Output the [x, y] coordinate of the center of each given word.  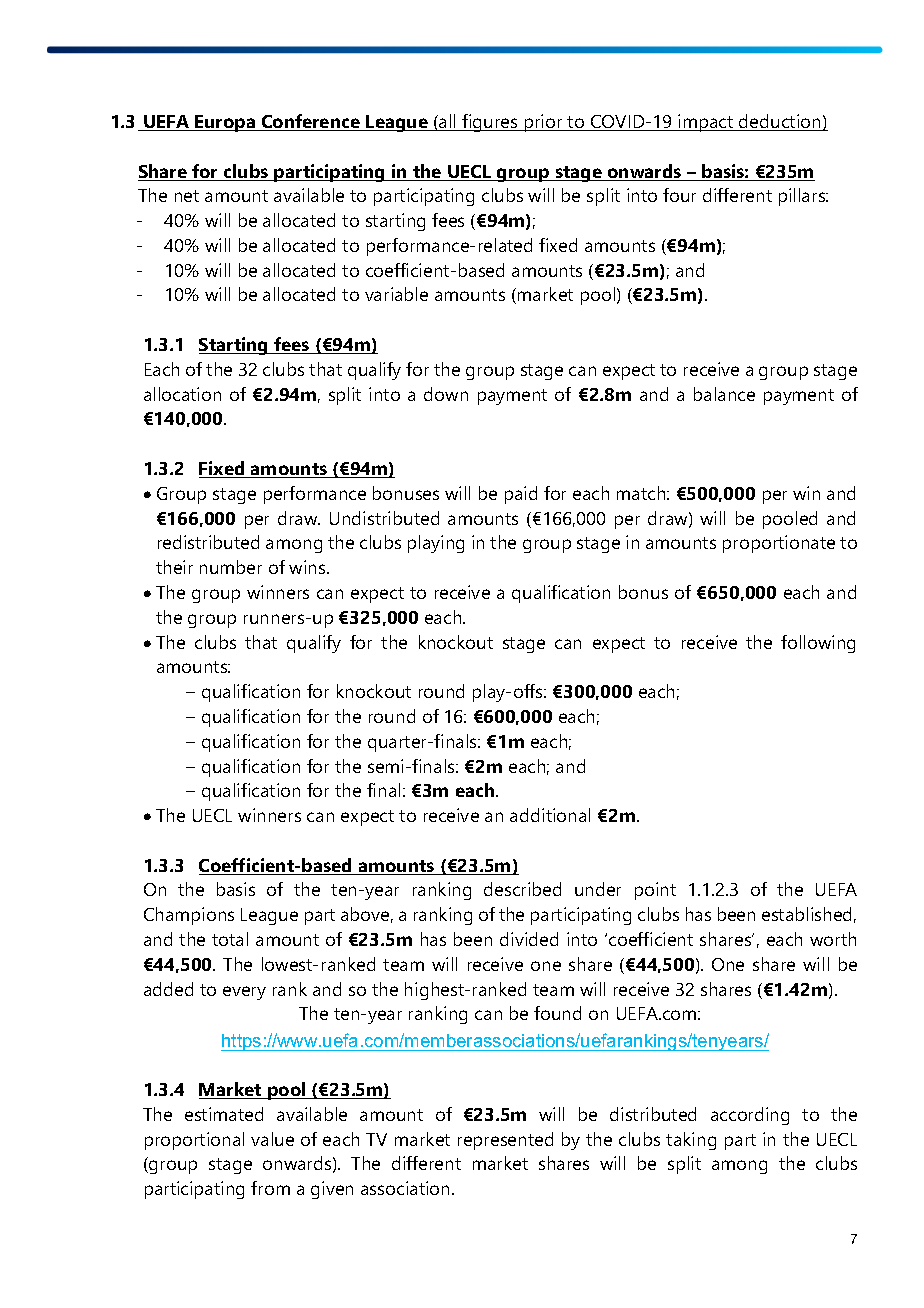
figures [490, 123]
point [655, 891]
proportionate [779, 544]
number [231, 567]
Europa [225, 123]
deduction [780, 122]
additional [550, 815]
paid [521, 495]
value [272, 1139]
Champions [189, 916]
